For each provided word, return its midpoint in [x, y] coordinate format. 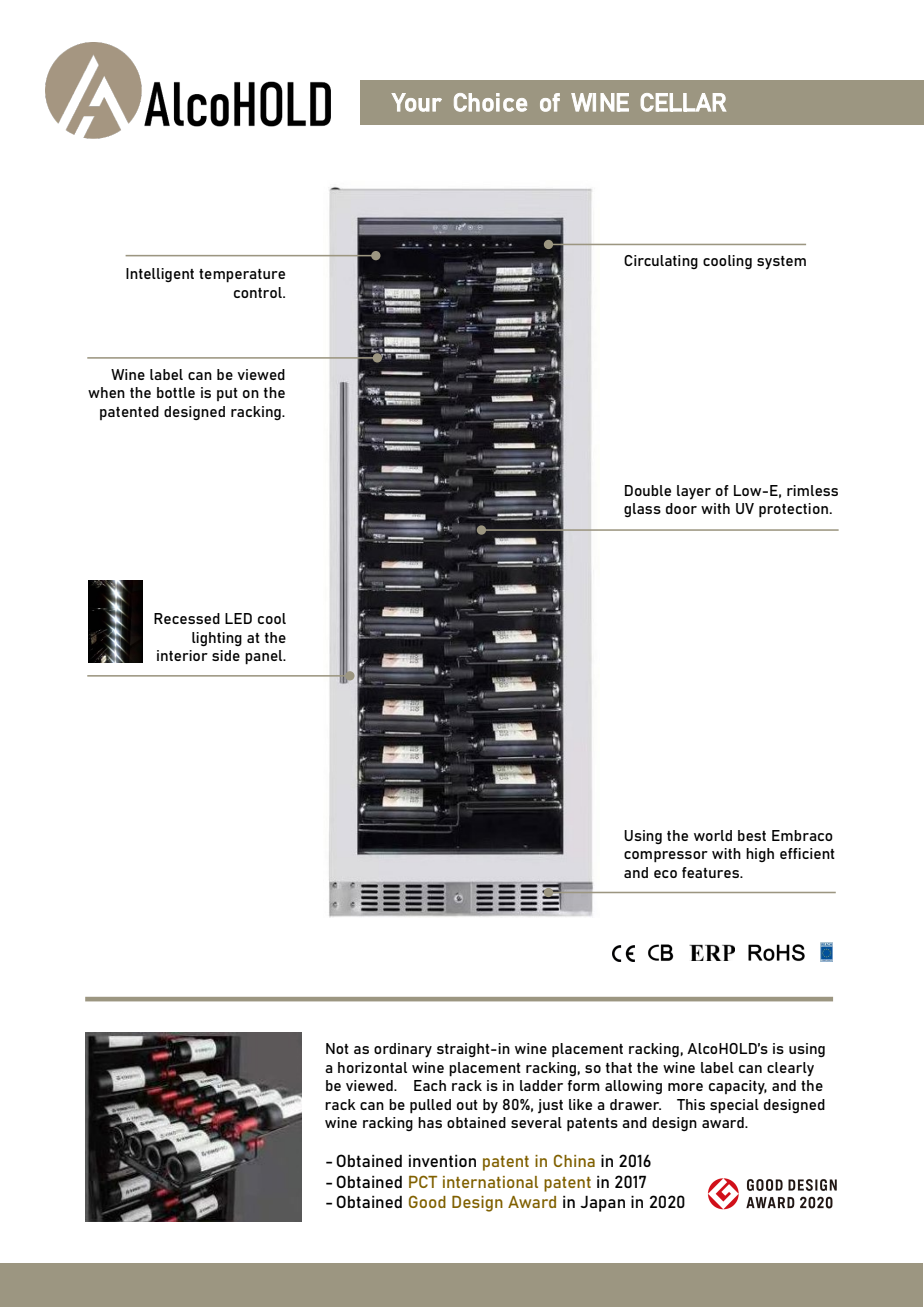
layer [694, 492]
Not [337, 1048]
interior [182, 655]
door [681, 508]
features [712, 872]
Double [648, 490]
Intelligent [160, 275]
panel [265, 657]
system [781, 263]
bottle [176, 392]
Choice [490, 102]
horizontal [372, 1067]
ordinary [403, 1050]
